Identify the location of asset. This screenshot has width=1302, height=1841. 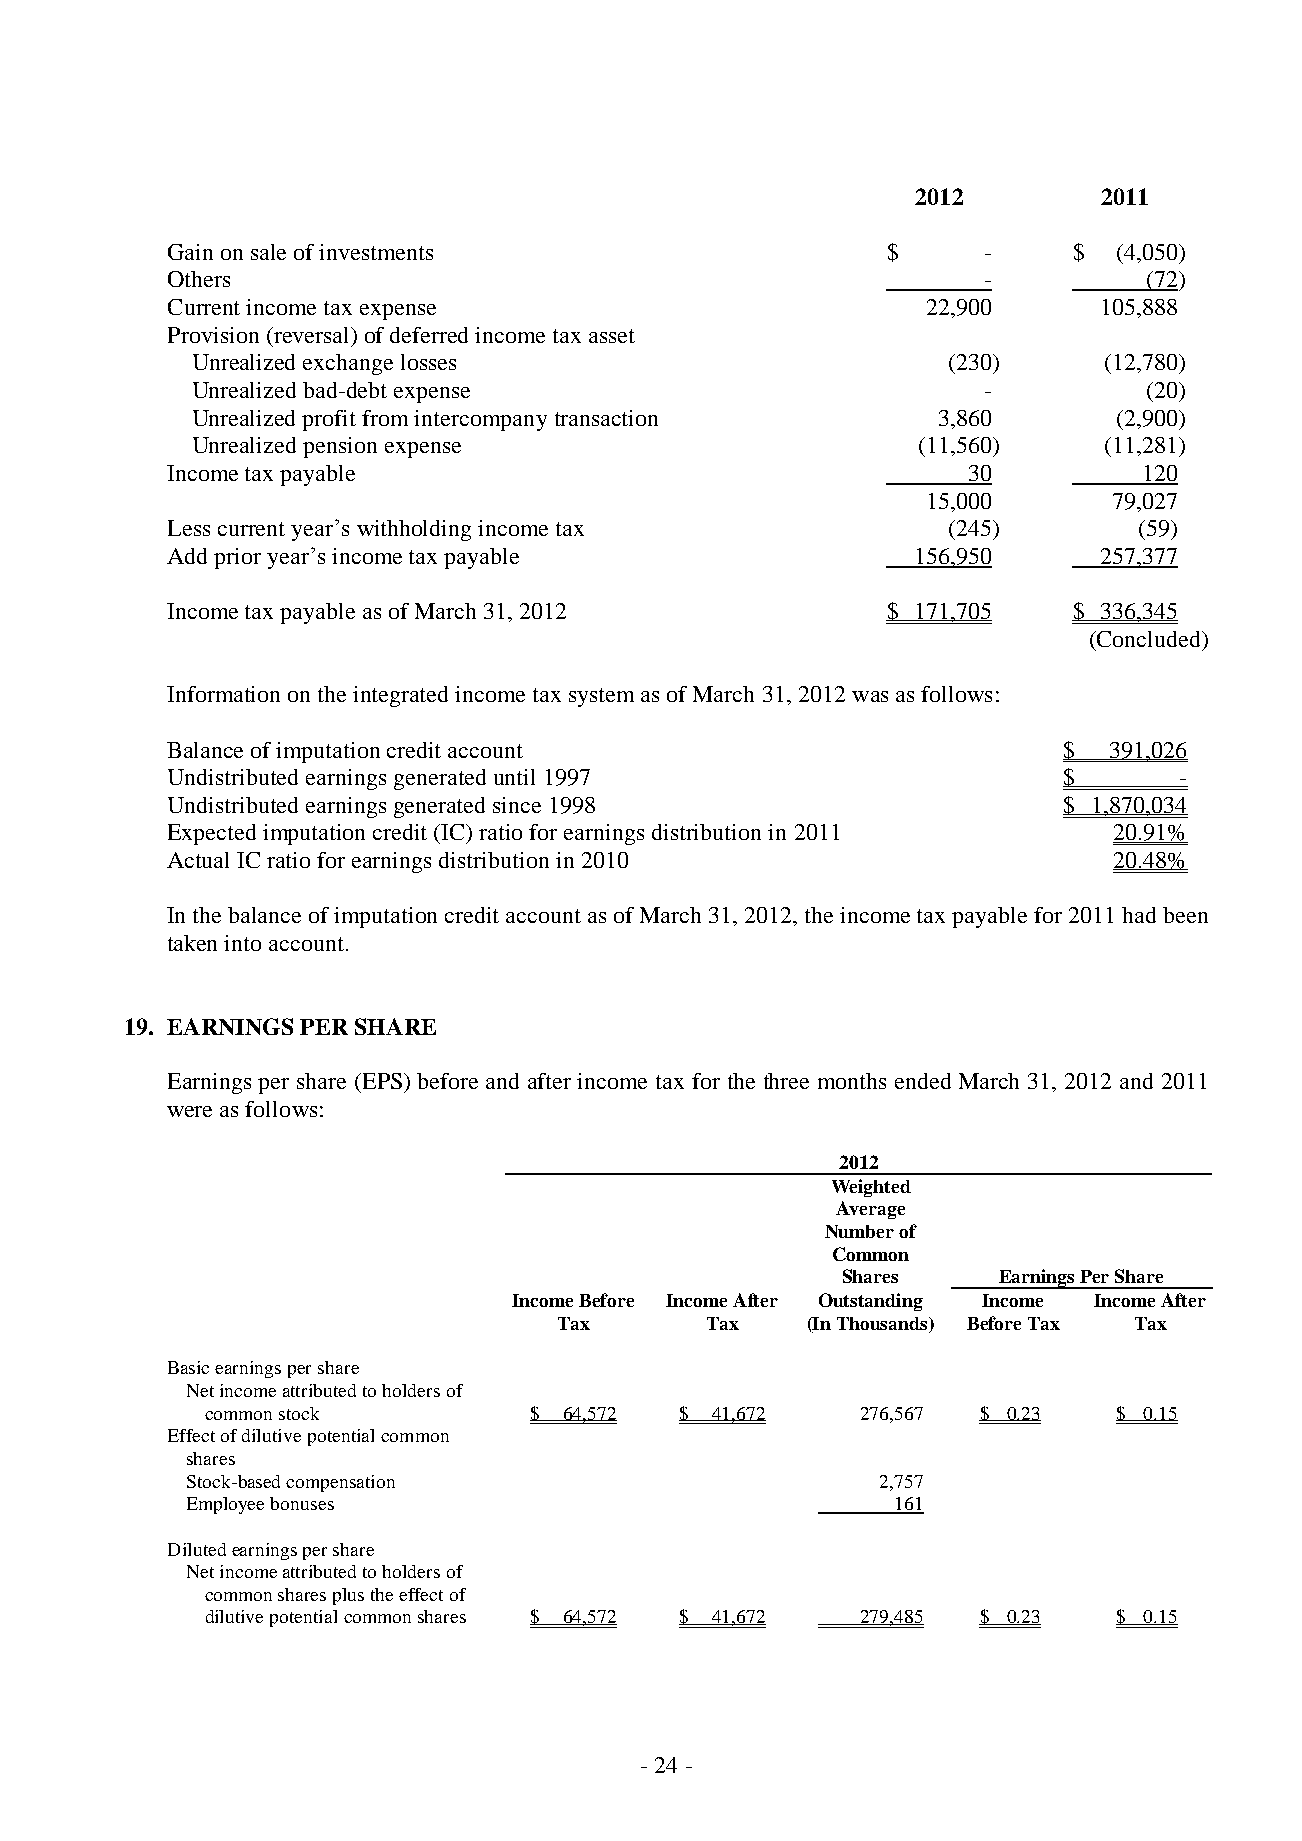
(612, 336).
